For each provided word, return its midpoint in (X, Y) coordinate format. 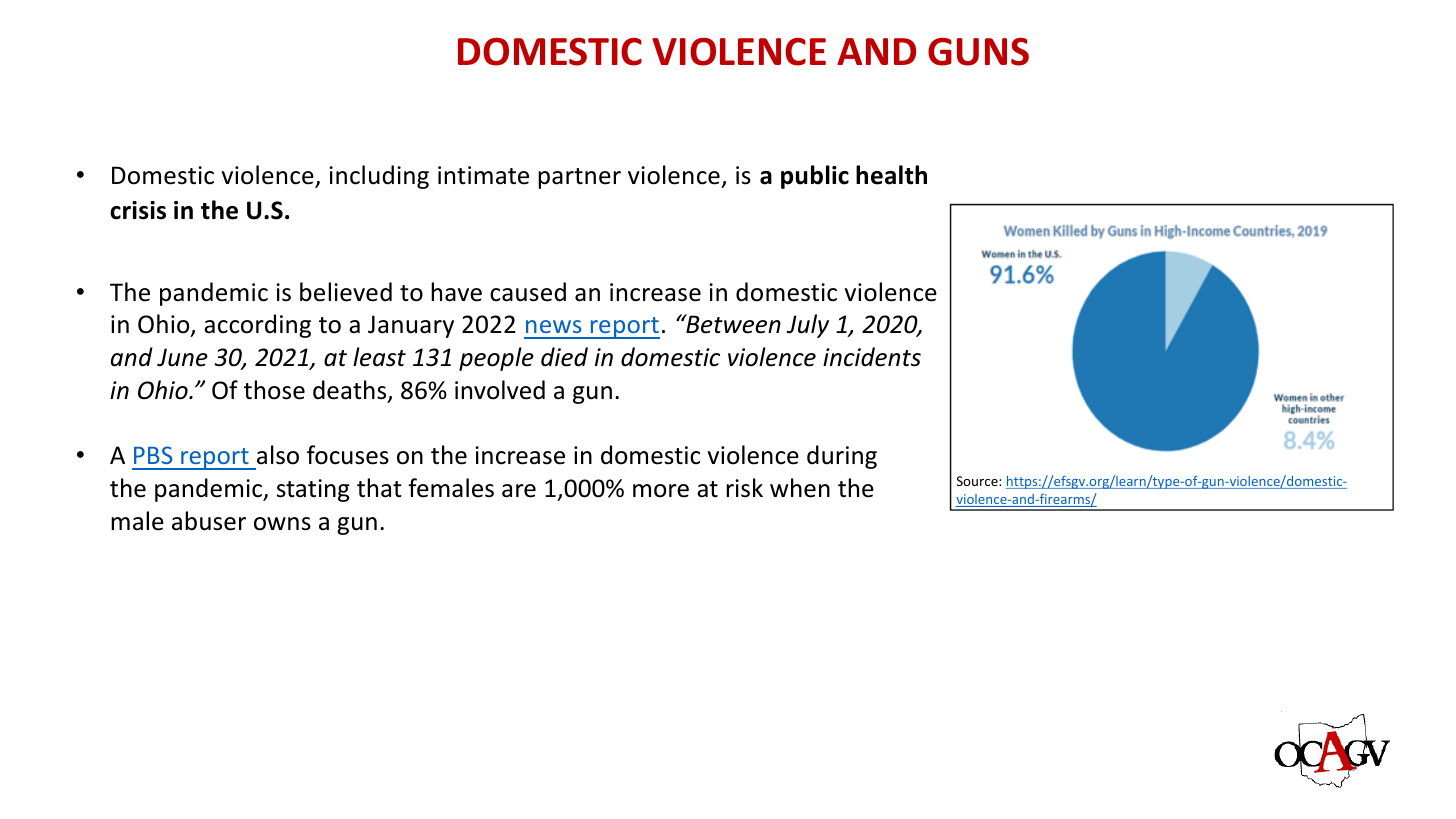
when (800, 488)
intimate (483, 175)
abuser (209, 521)
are (519, 491)
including (379, 177)
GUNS (978, 51)
